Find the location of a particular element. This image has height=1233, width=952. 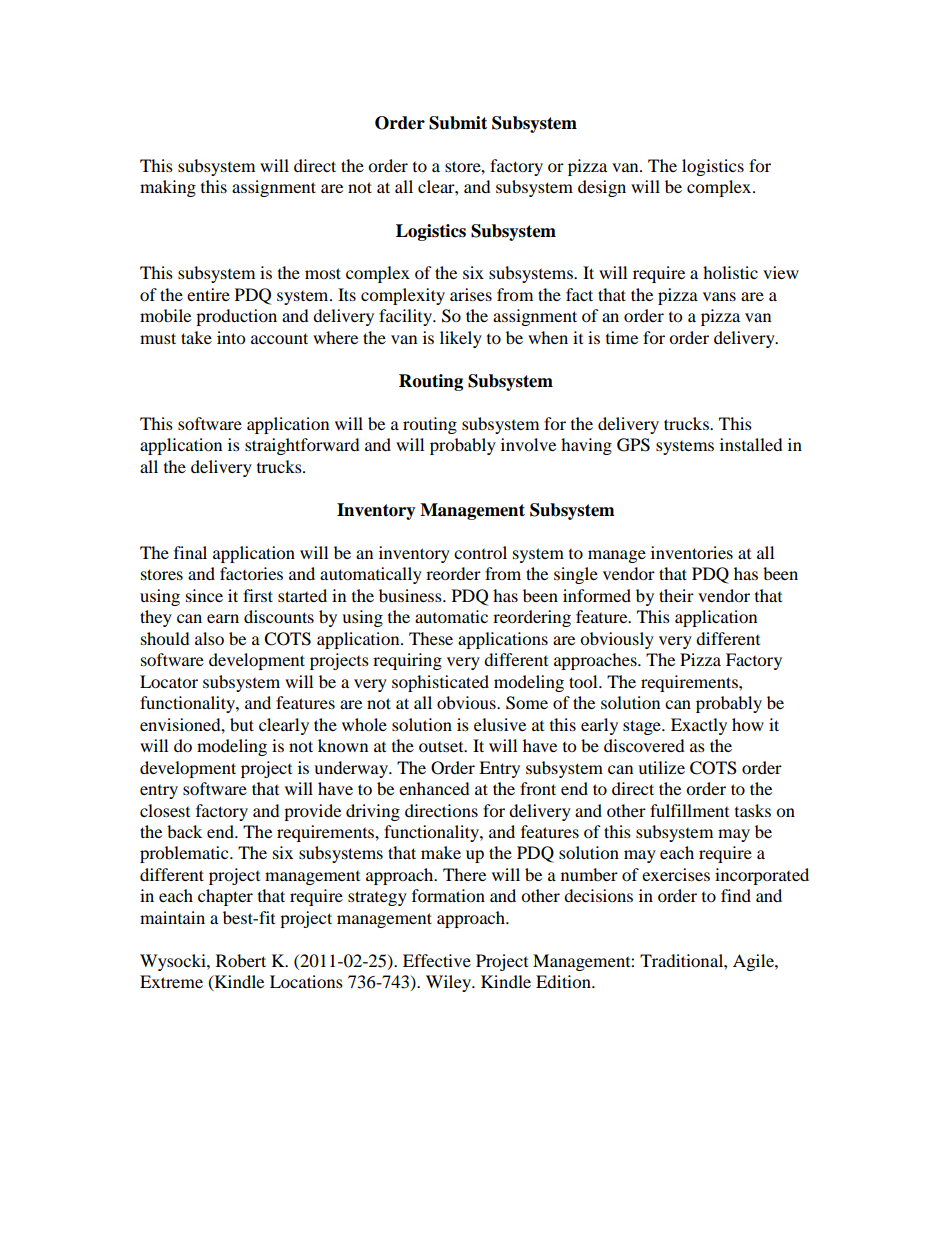

final is located at coordinates (190, 552).
